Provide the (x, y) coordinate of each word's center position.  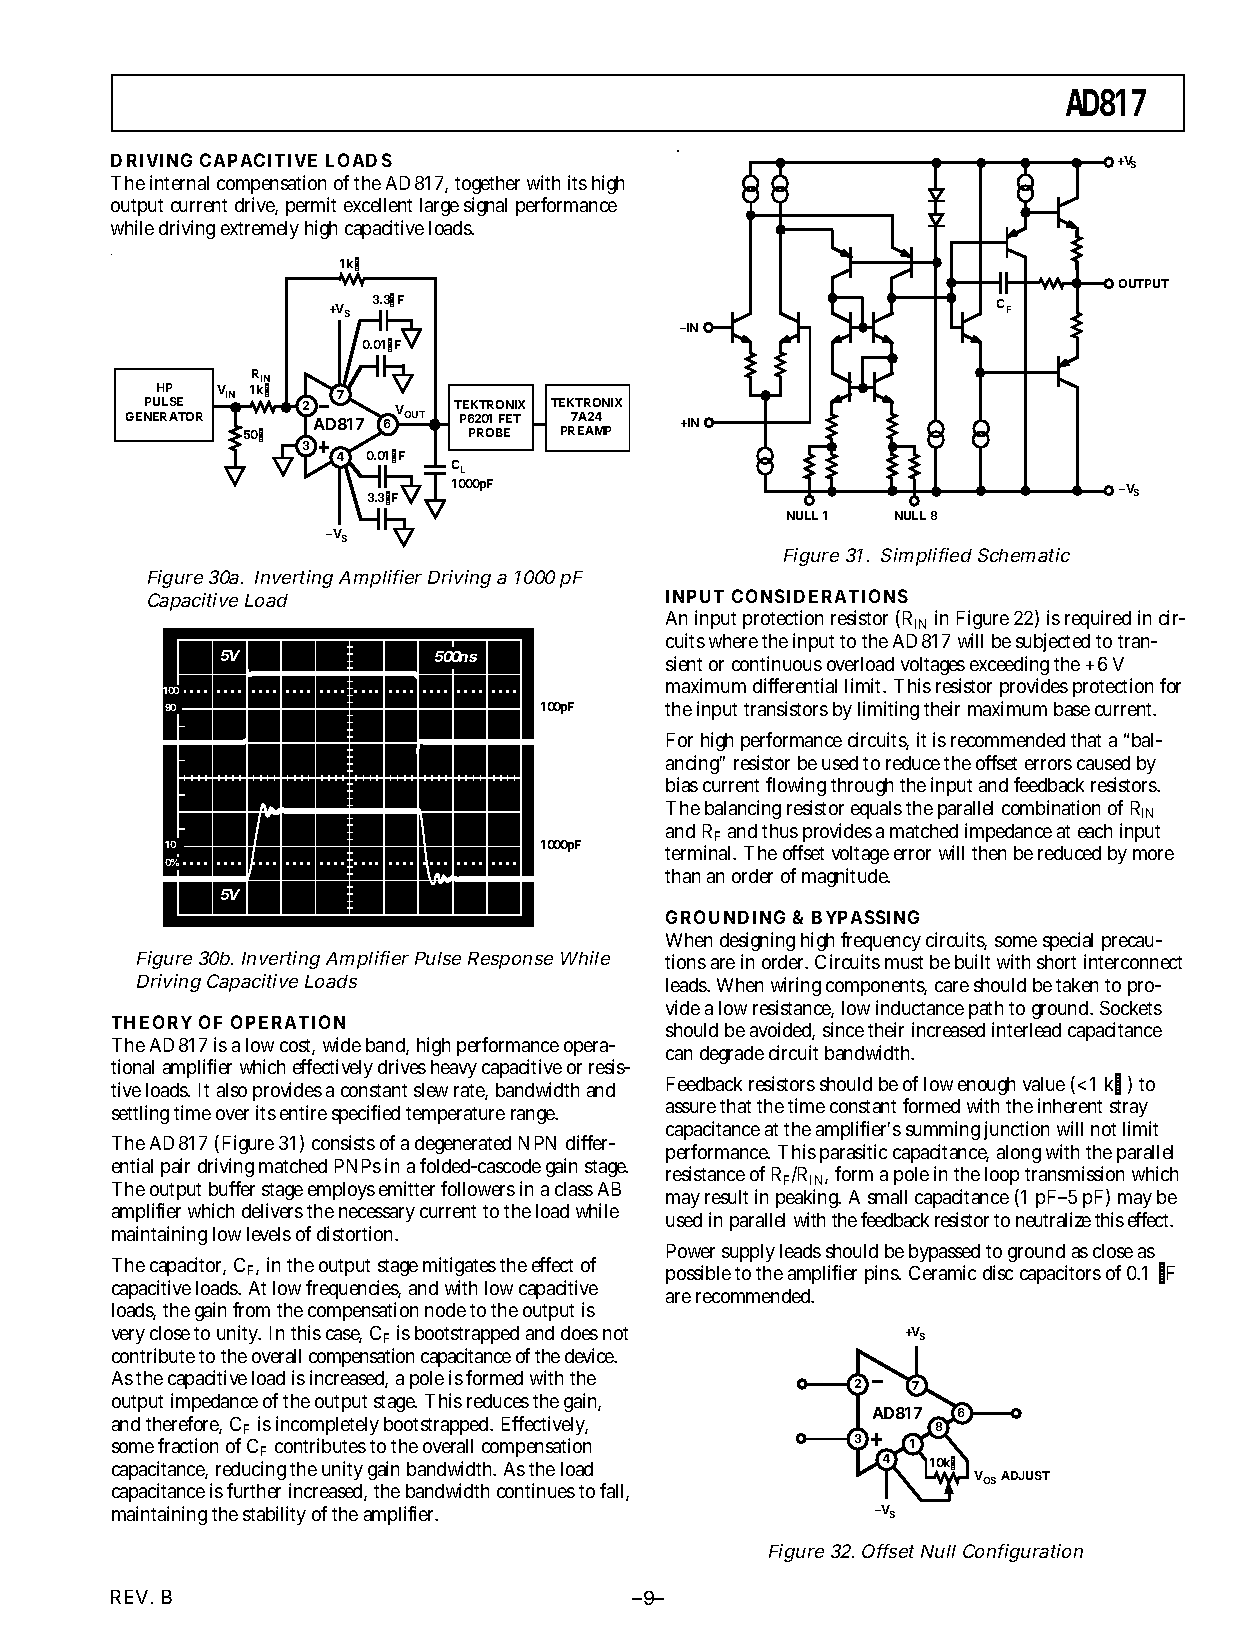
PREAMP (586, 430)
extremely (260, 230)
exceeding (1009, 667)
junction (1016, 1130)
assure (691, 1107)
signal (485, 206)
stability (274, 1515)
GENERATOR (164, 416)
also (232, 1090)
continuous (777, 663)
